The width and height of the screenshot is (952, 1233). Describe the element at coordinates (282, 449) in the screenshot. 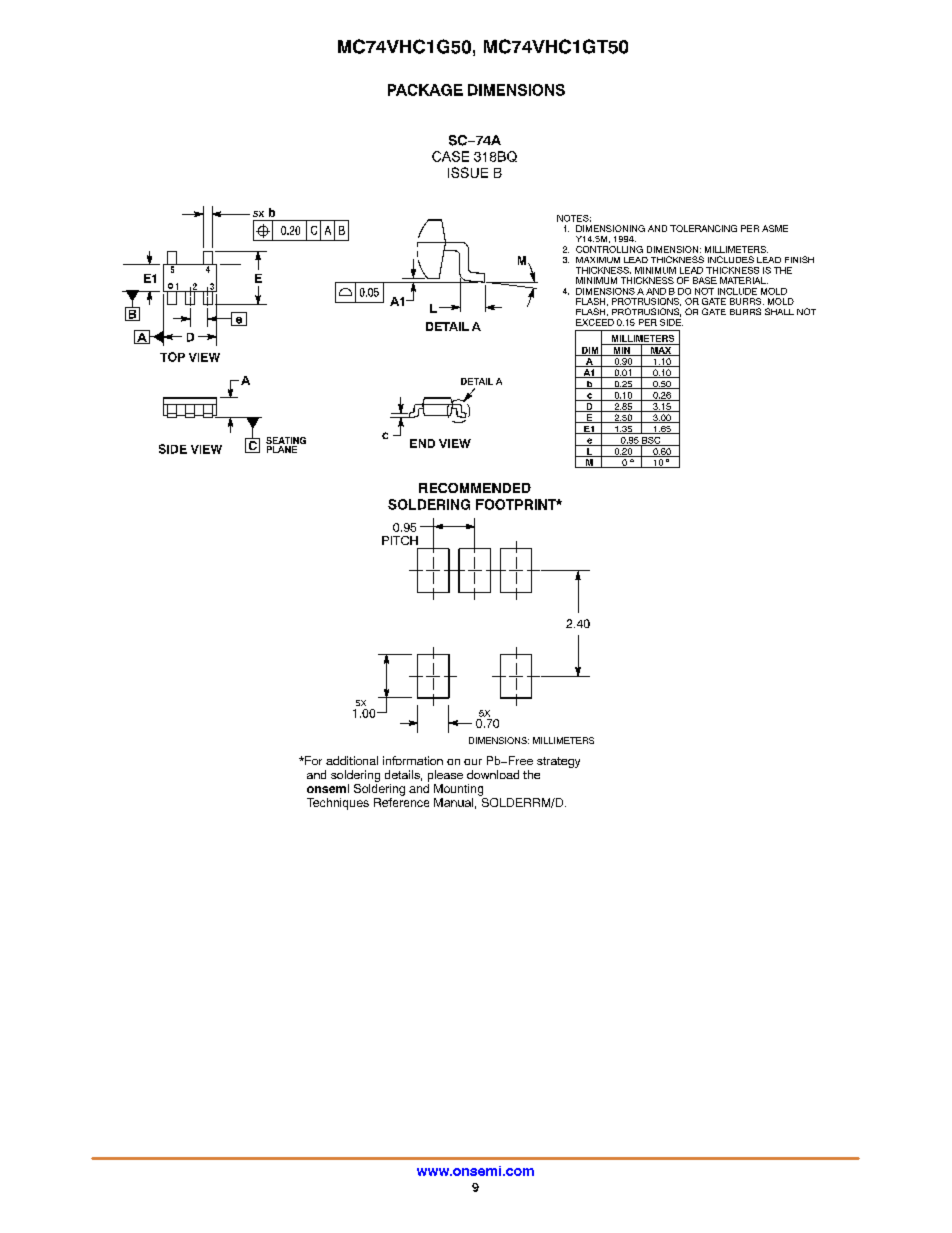

I see `PLANE` at that location.
